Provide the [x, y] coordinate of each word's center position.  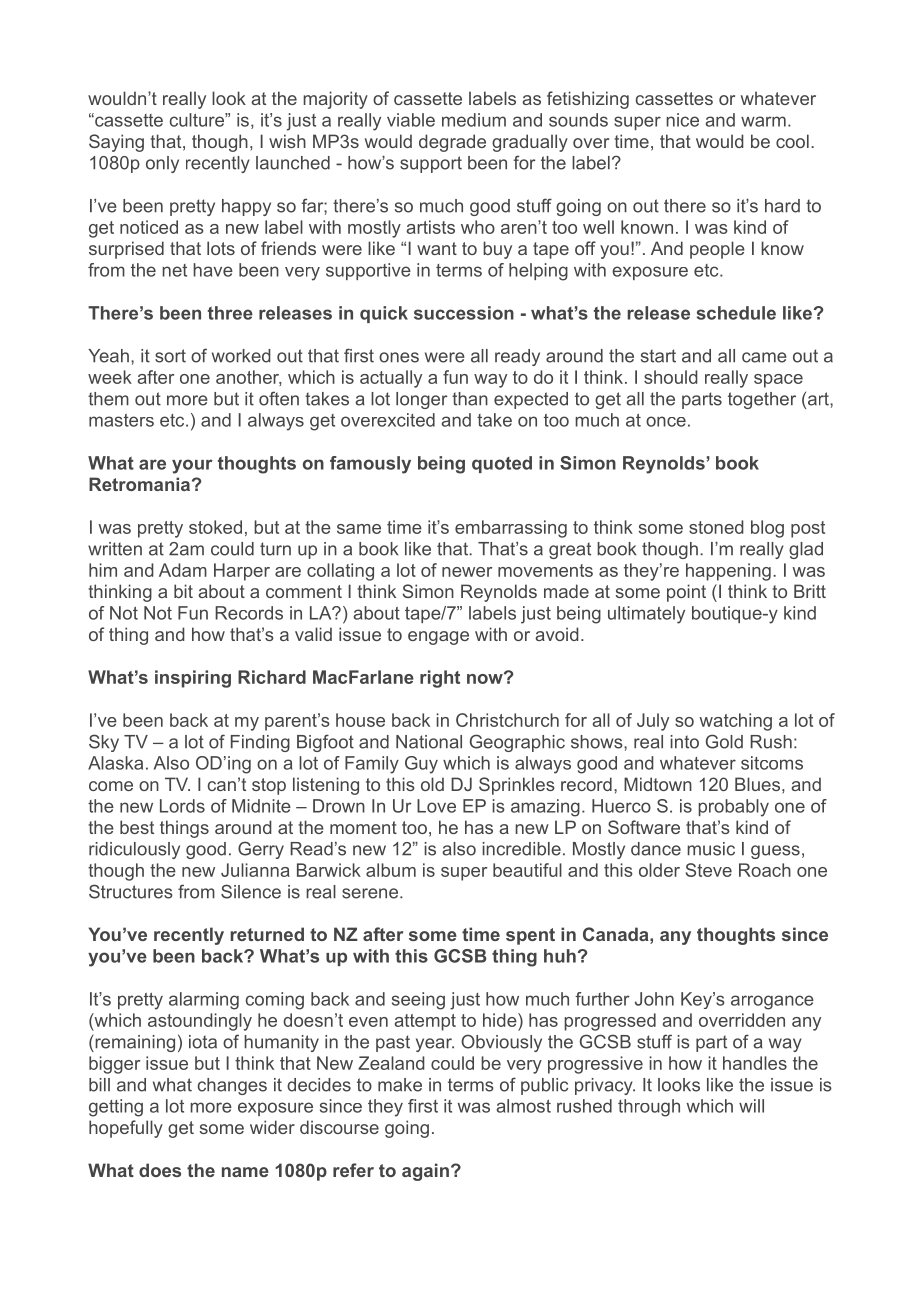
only [162, 164]
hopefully [126, 1129]
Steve [709, 870]
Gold [724, 741]
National [429, 742]
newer [467, 572]
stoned [716, 527]
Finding [260, 743]
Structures [131, 891]
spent [530, 936]
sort [170, 356]
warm [763, 121]
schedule [736, 313]
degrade [452, 143]
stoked [215, 527]
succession [464, 313]
